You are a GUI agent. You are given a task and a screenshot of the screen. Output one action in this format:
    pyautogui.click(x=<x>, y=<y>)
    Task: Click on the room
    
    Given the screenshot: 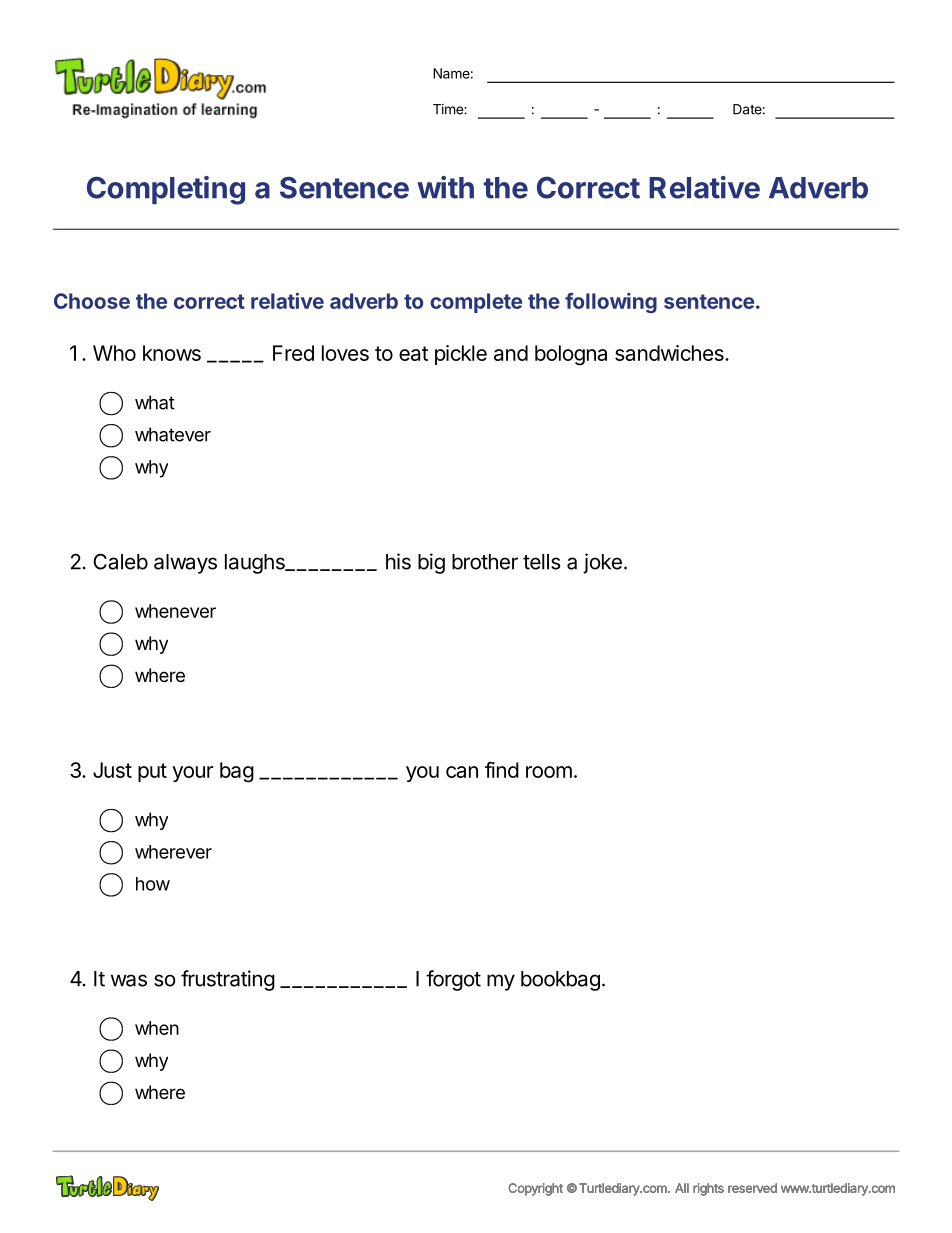 What is the action you would take?
    pyautogui.click(x=549, y=772)
